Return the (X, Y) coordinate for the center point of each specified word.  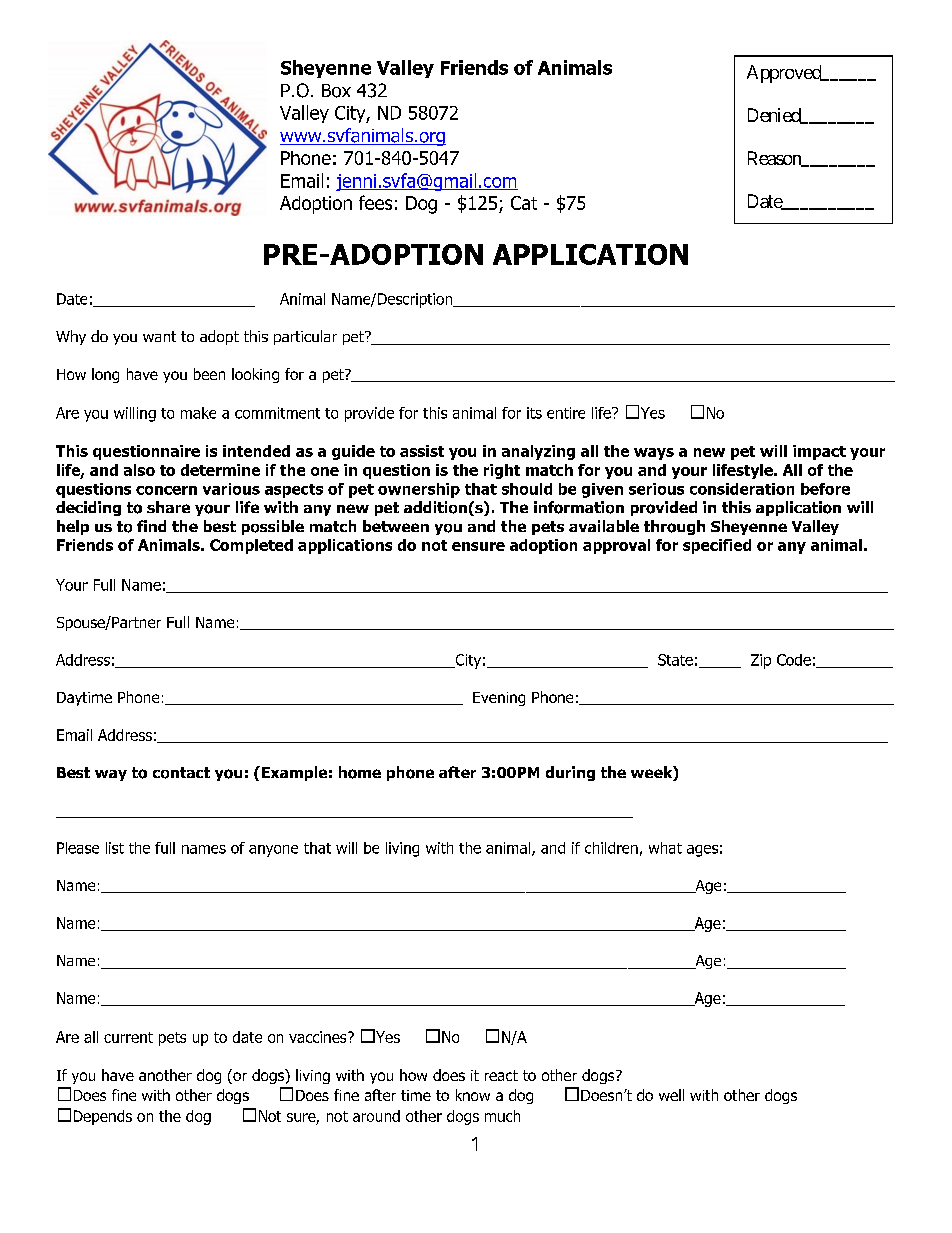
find (151, 526)
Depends (103, 1117)
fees (375, 202)
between (396, 526)
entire (566, 413)
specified (717, 546)
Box (336, 91)
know (473, 1095)
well (671, 1095)
